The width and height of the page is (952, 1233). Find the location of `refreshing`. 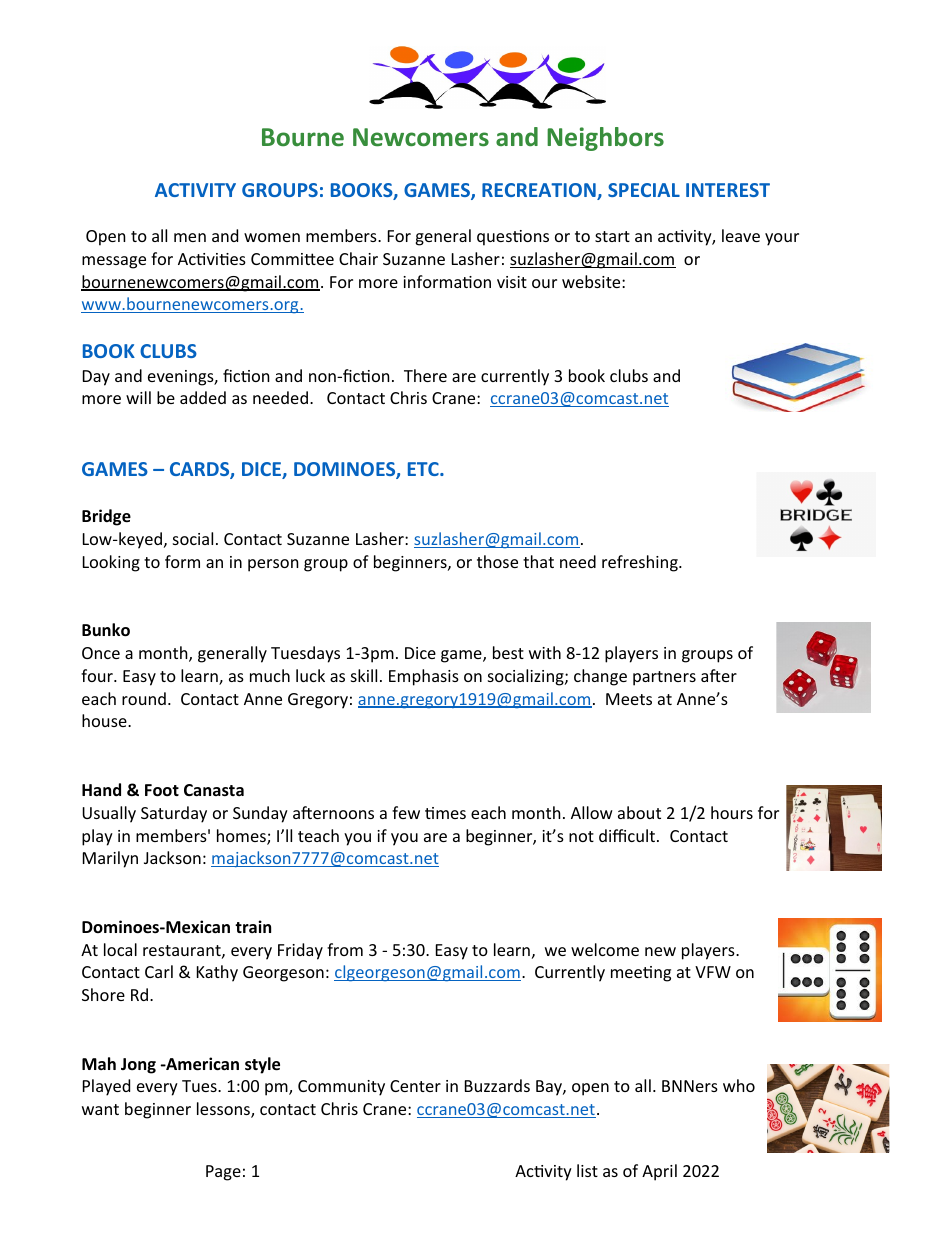

refreshing is located at coordinates (641, 563).
